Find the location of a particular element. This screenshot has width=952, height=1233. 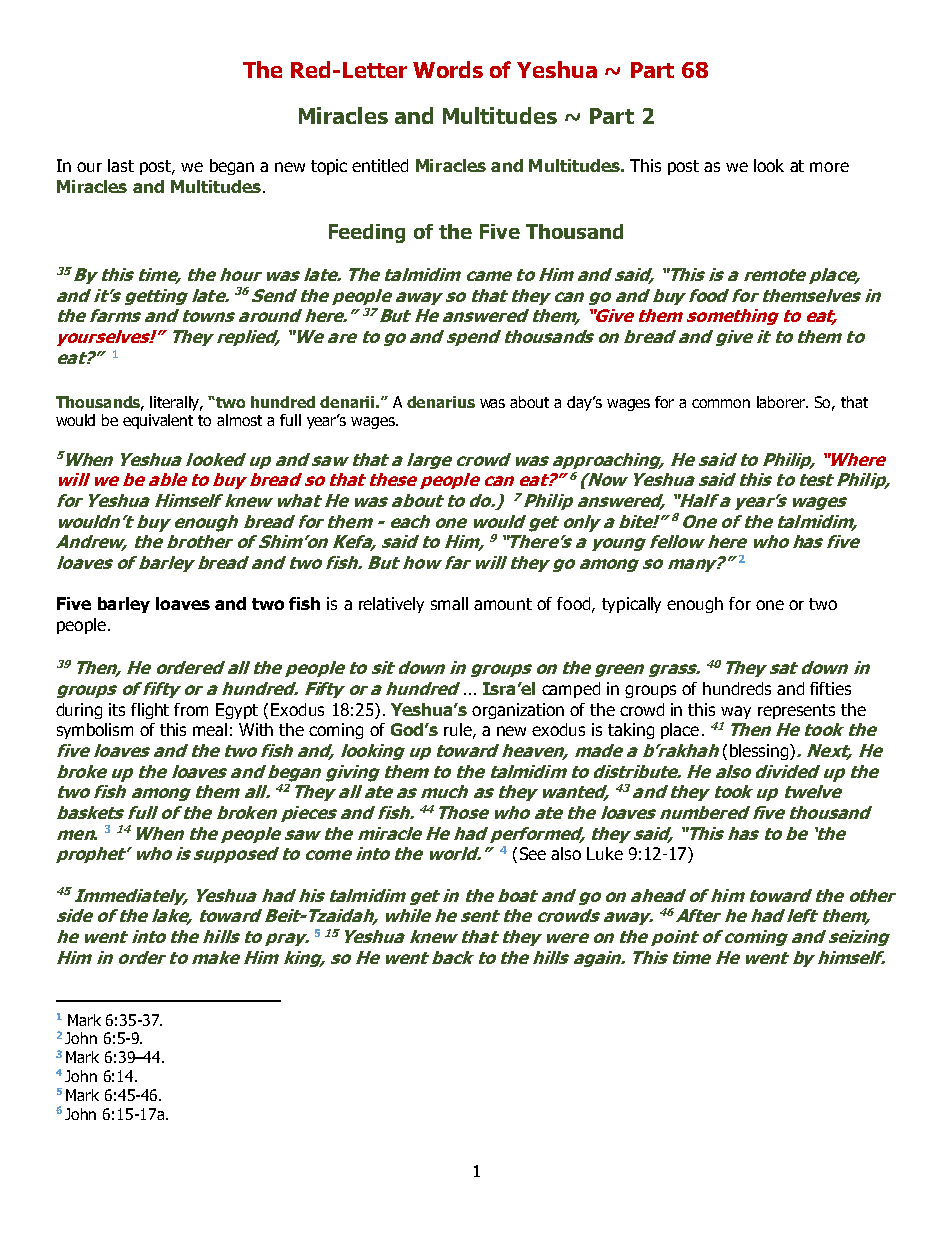

Words is located at coordinates (448, 69).
